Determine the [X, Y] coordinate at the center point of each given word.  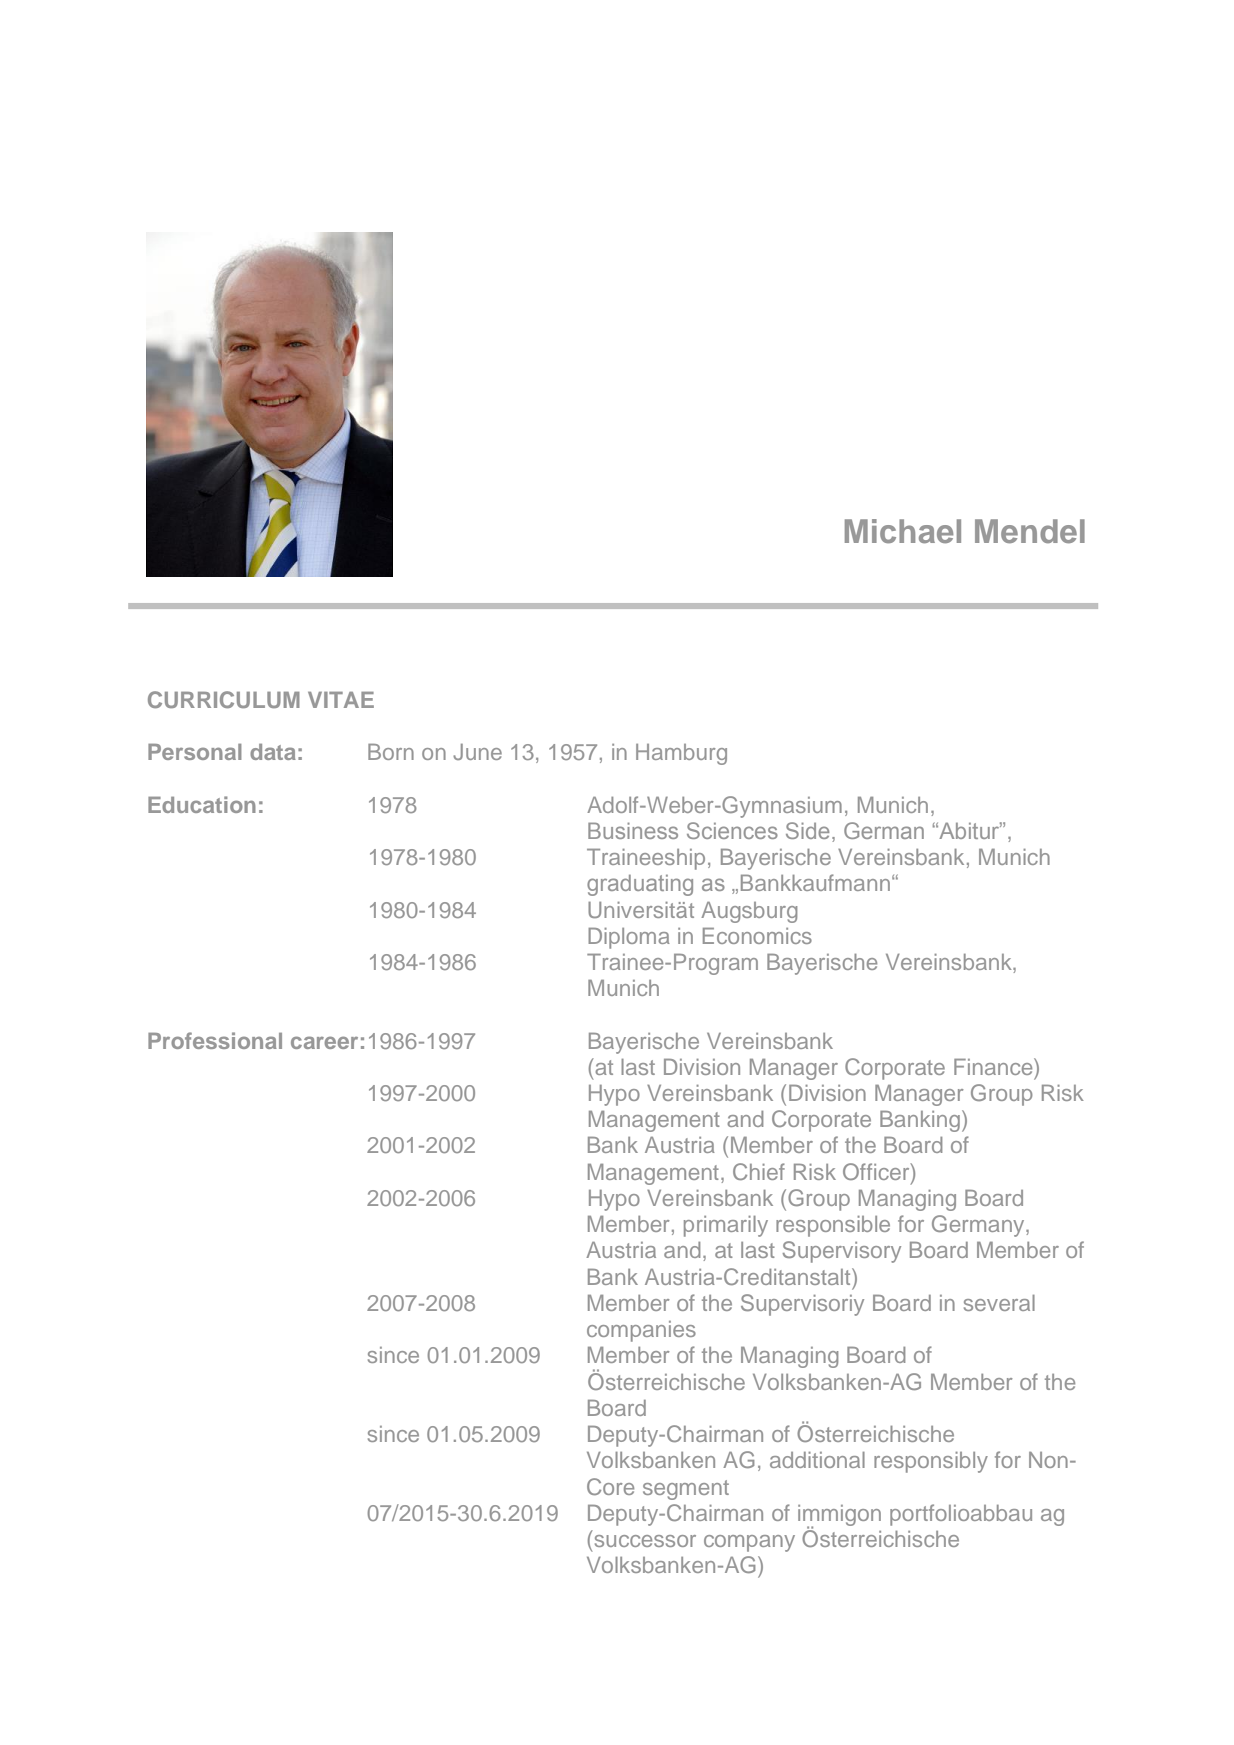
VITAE [341, 700]
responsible [833, 1226]
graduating [640, 885]
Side [808, 830]
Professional [215, 1040]
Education [202, 804]
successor [645, 1541]
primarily [726, 1226]
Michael [903, 531]
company [749, 1543]
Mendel [1030, 531]
